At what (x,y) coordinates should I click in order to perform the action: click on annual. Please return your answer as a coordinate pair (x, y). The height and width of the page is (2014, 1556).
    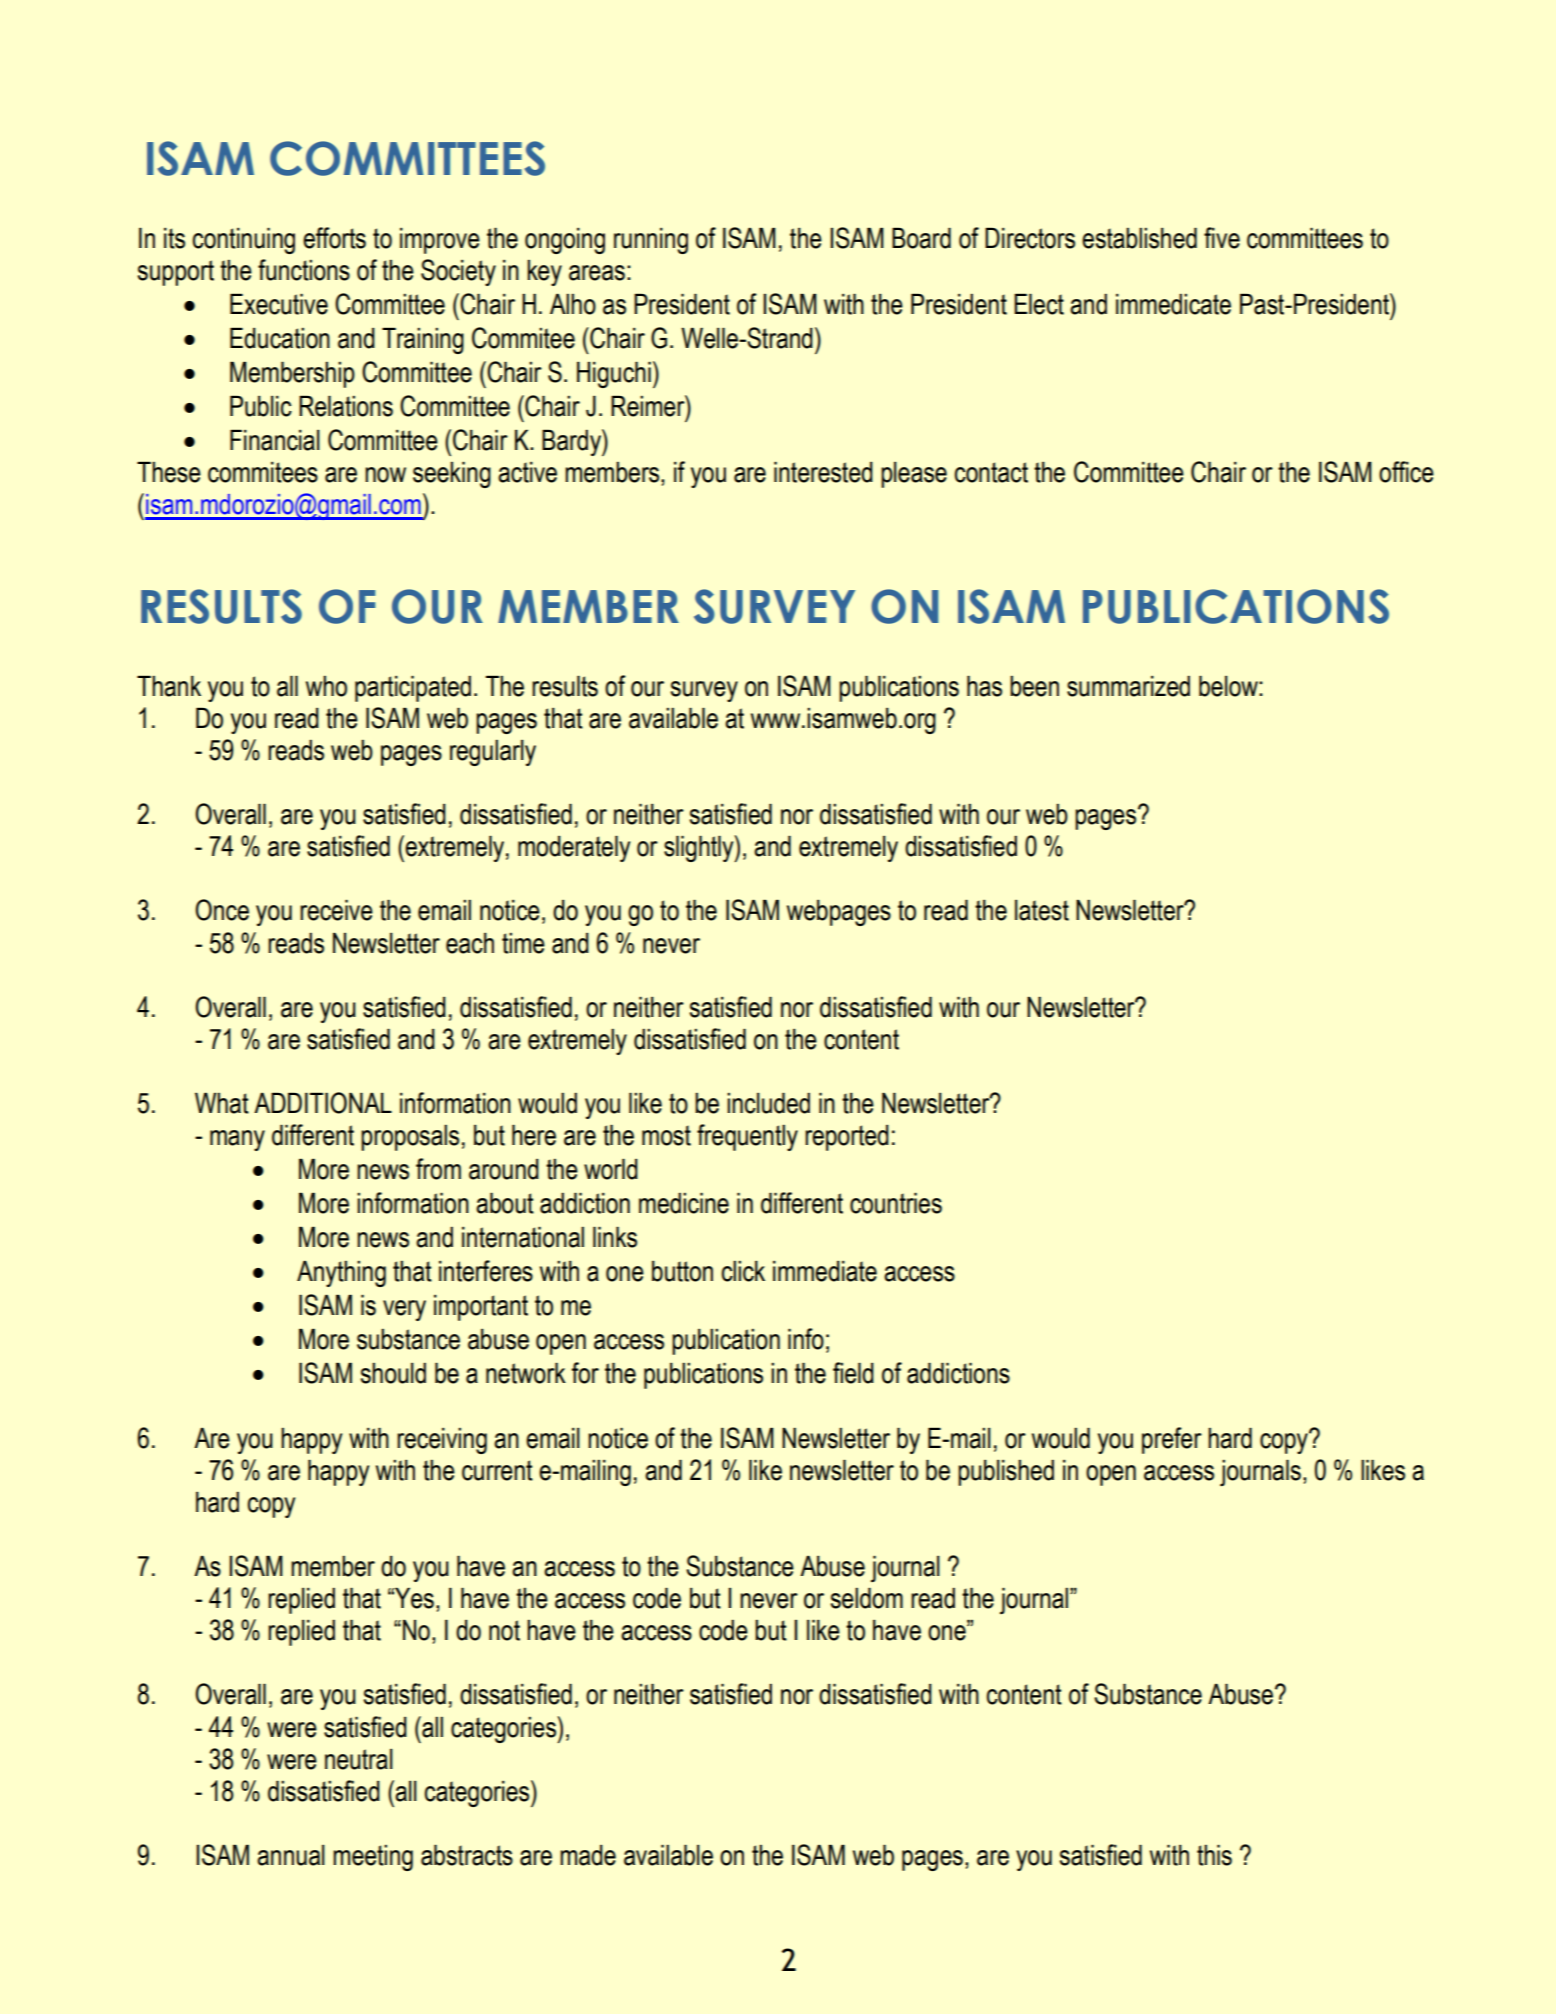
    Looking at the image, I should click on (291, 1855).
